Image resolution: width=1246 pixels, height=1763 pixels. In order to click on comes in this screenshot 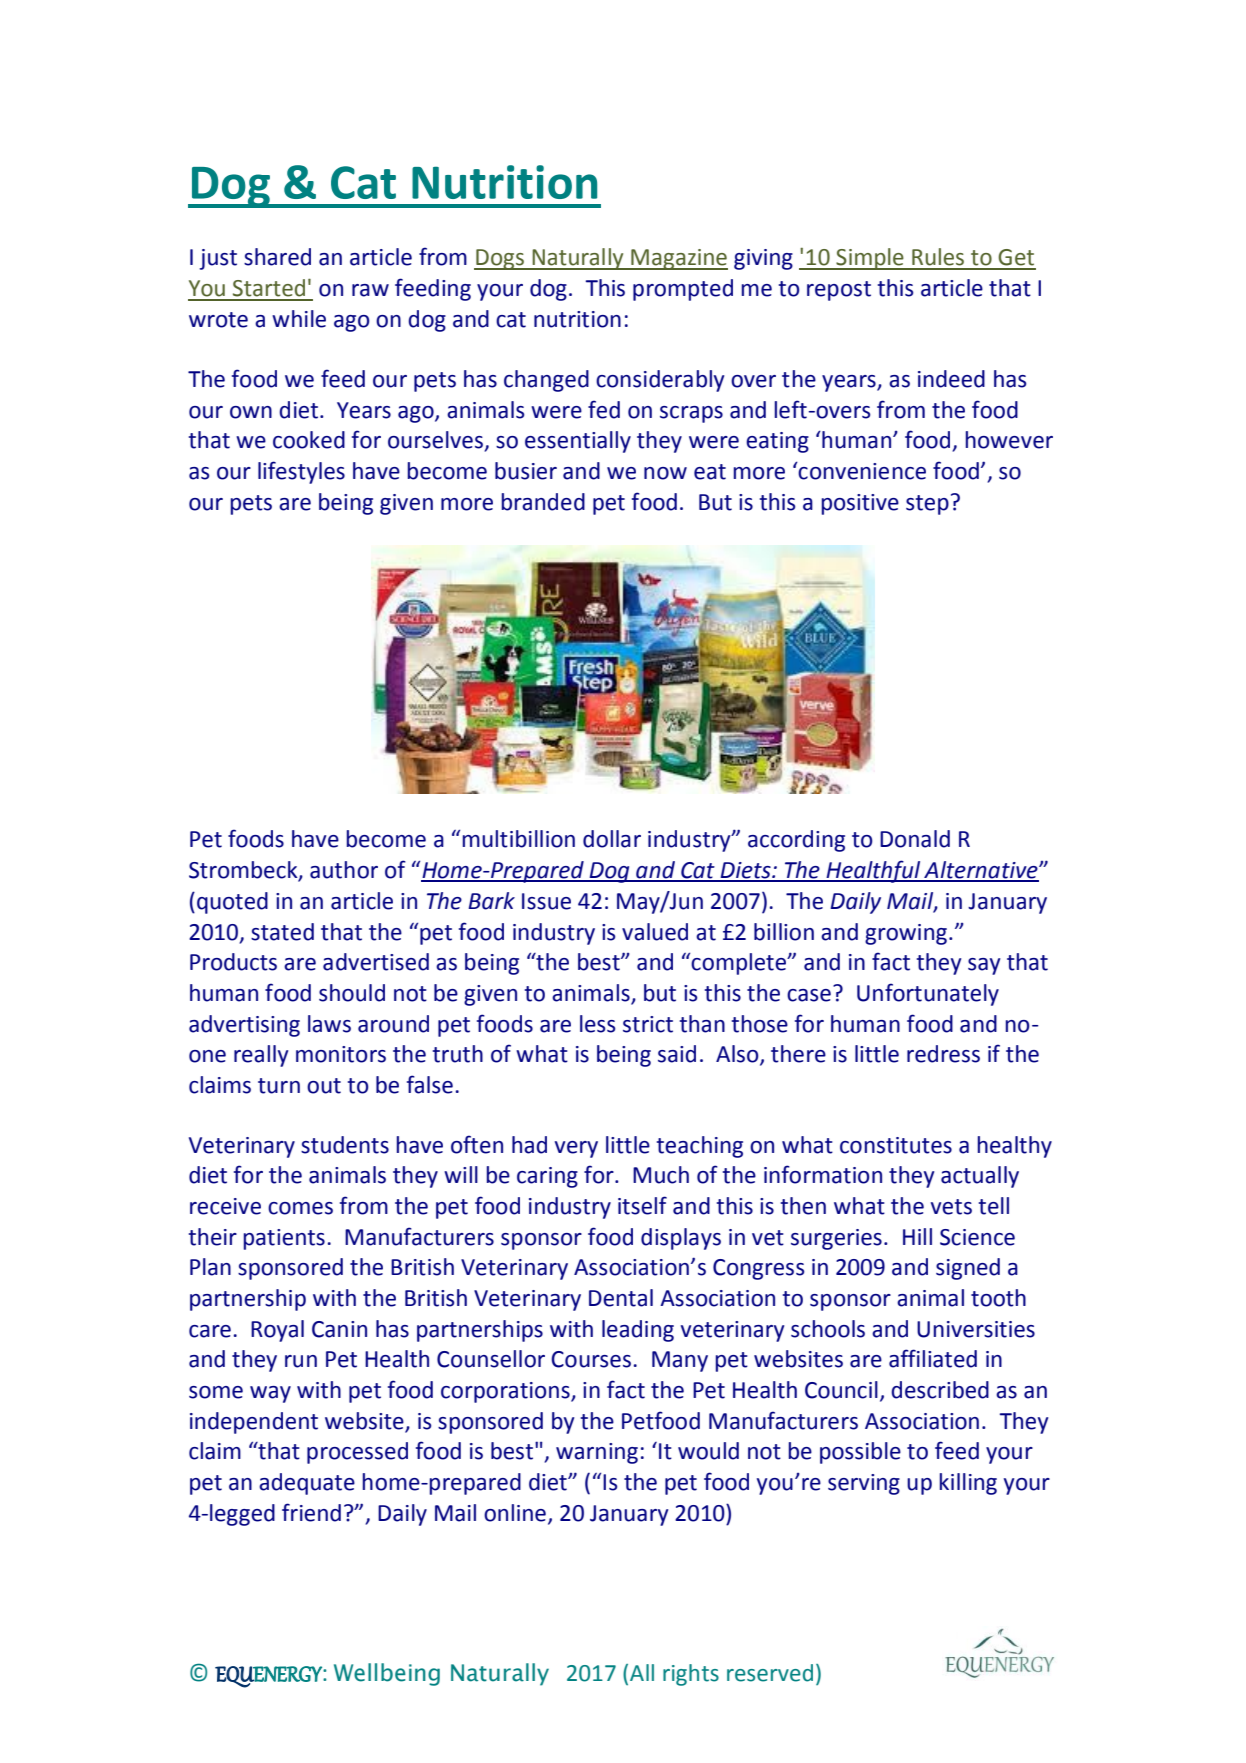, I will do `click(300, 1208)`.
